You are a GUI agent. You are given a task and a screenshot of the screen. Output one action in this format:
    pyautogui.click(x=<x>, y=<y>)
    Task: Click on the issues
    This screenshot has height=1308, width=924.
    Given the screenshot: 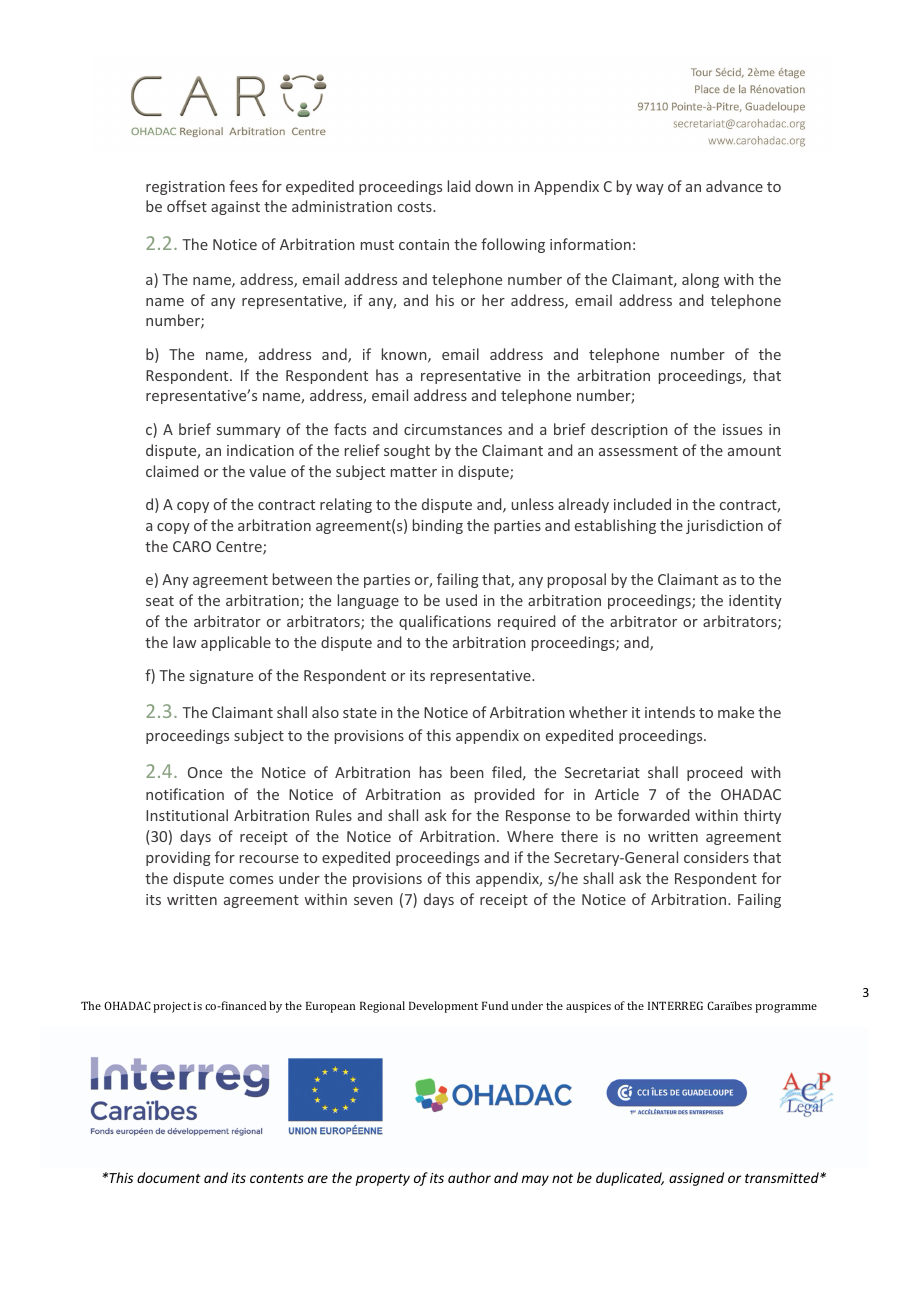 What is the action you would take?
    pyautogui.click(x=742, y=429)
